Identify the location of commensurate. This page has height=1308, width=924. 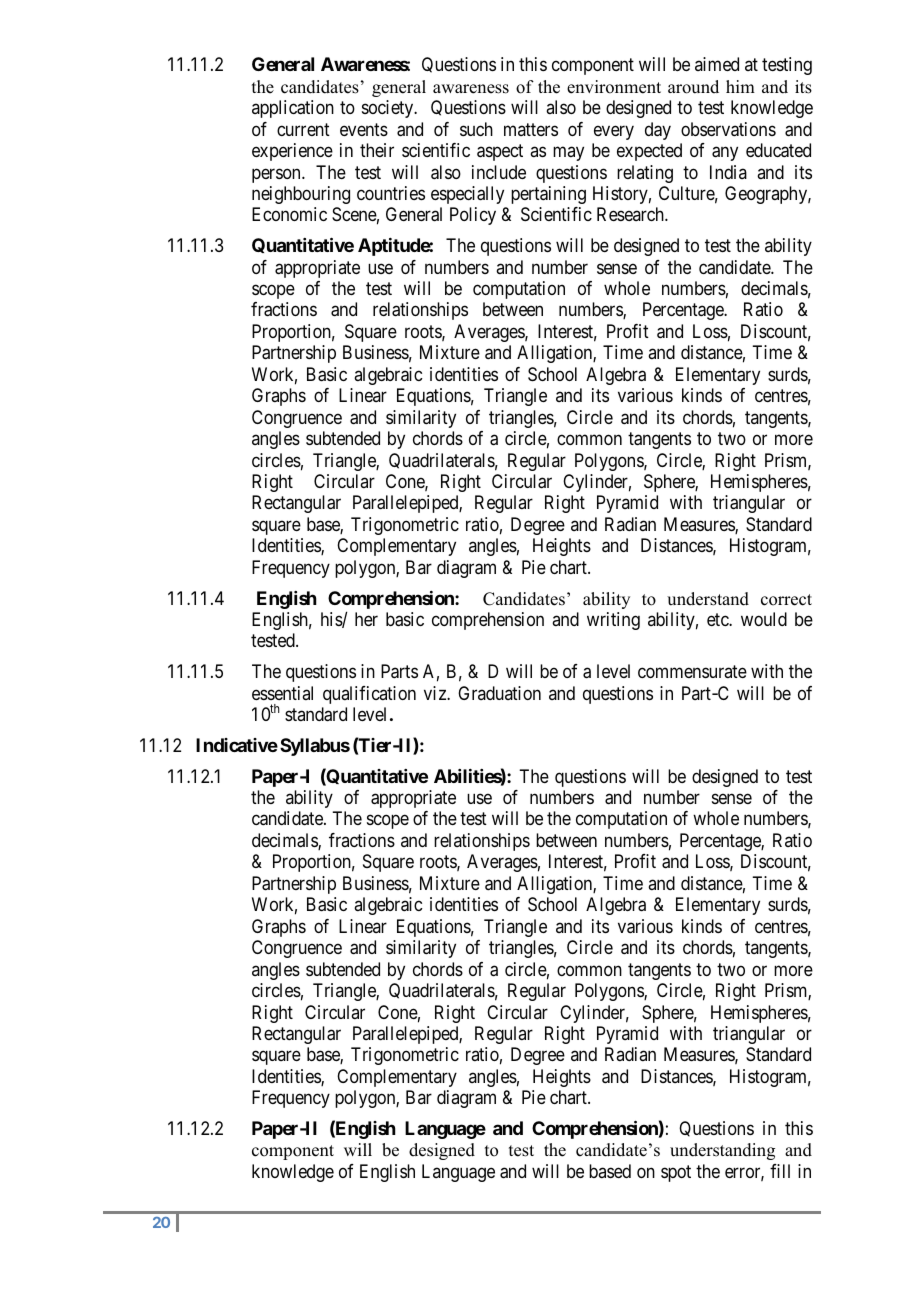
(692, 671).
